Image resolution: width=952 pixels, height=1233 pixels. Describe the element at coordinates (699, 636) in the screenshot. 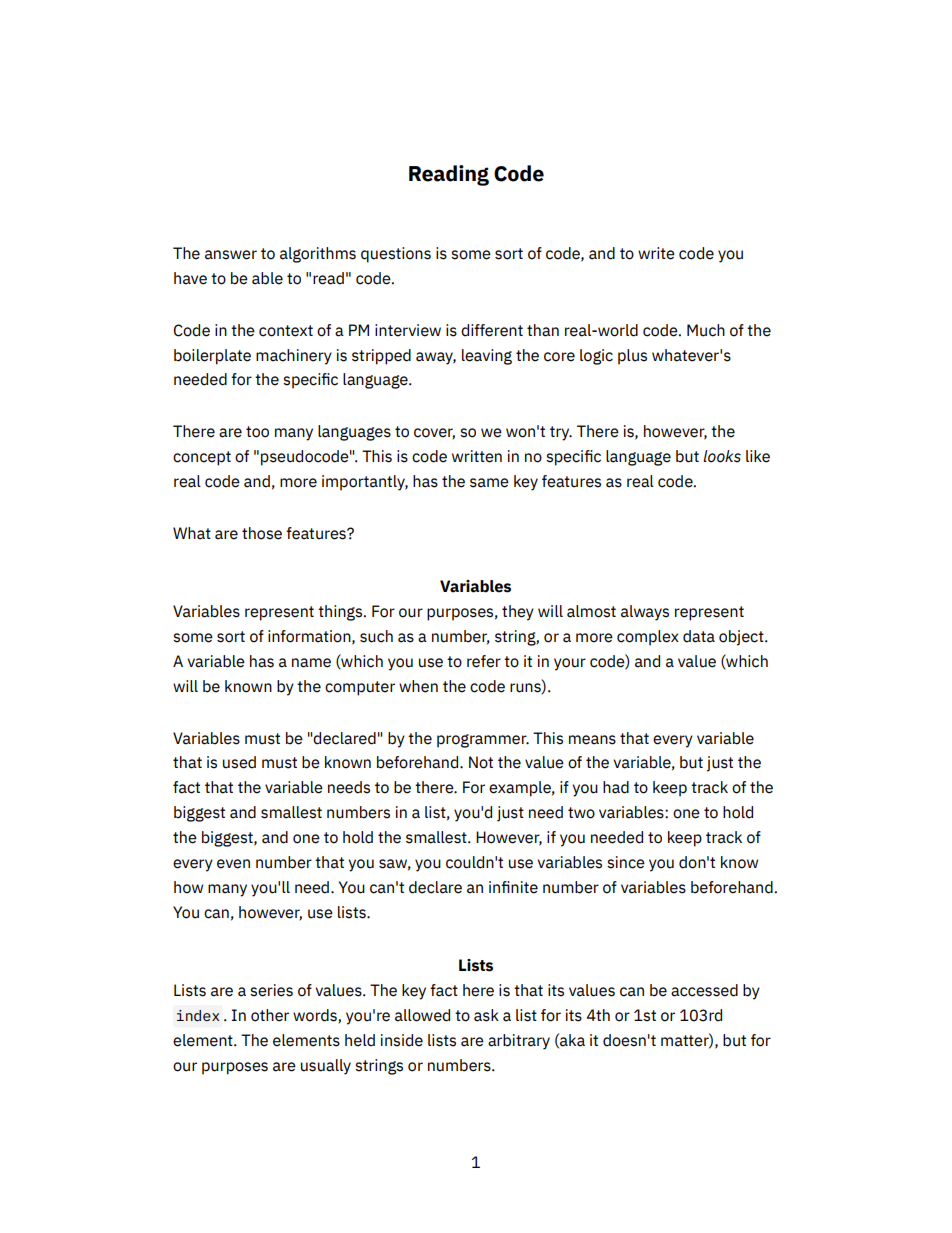

I see `data` at that location.
